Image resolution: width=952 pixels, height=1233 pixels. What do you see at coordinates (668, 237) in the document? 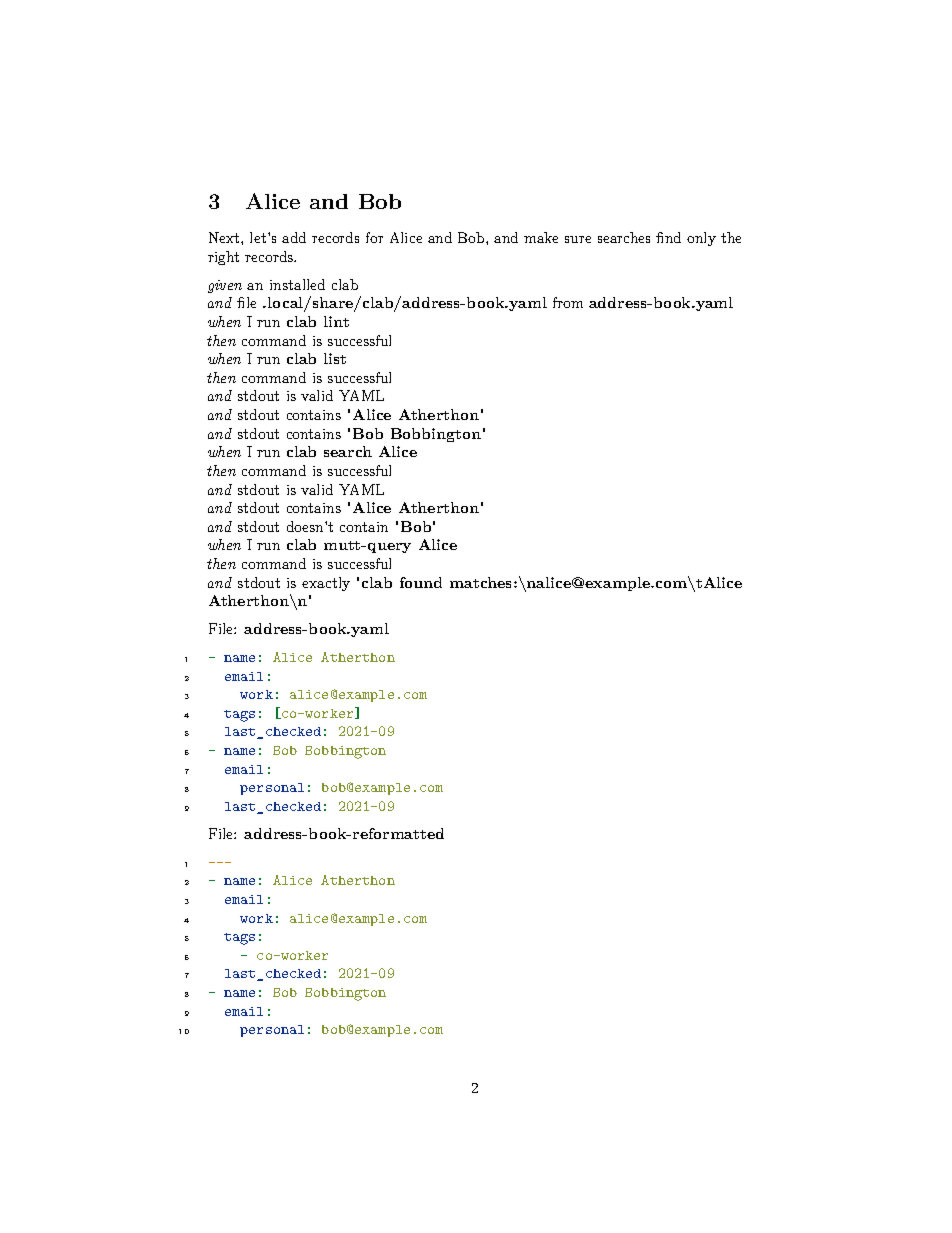
I see `find` at bounding box center [668, 237].
